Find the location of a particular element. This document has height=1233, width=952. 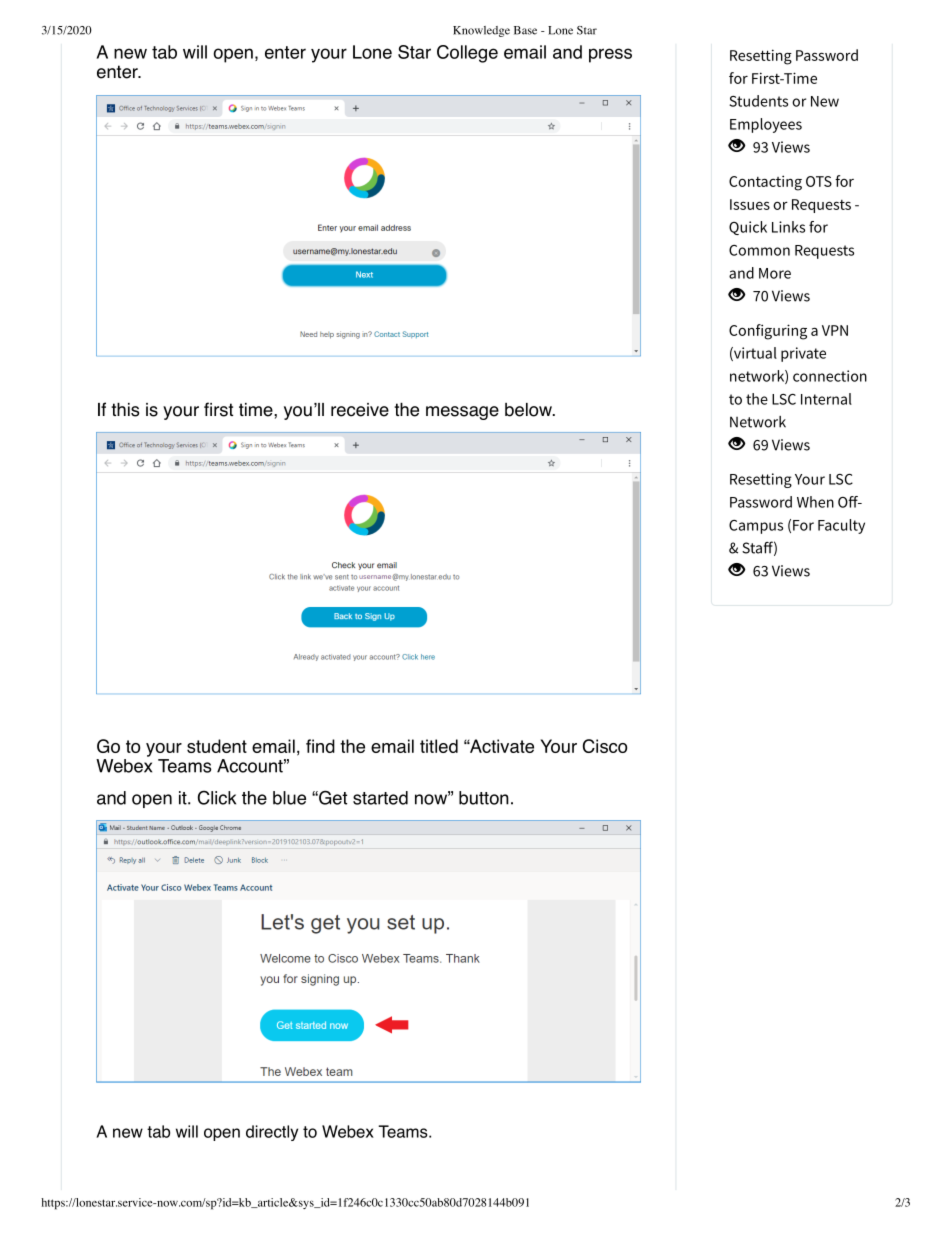

directly is located at coordinates (272, 1133).
